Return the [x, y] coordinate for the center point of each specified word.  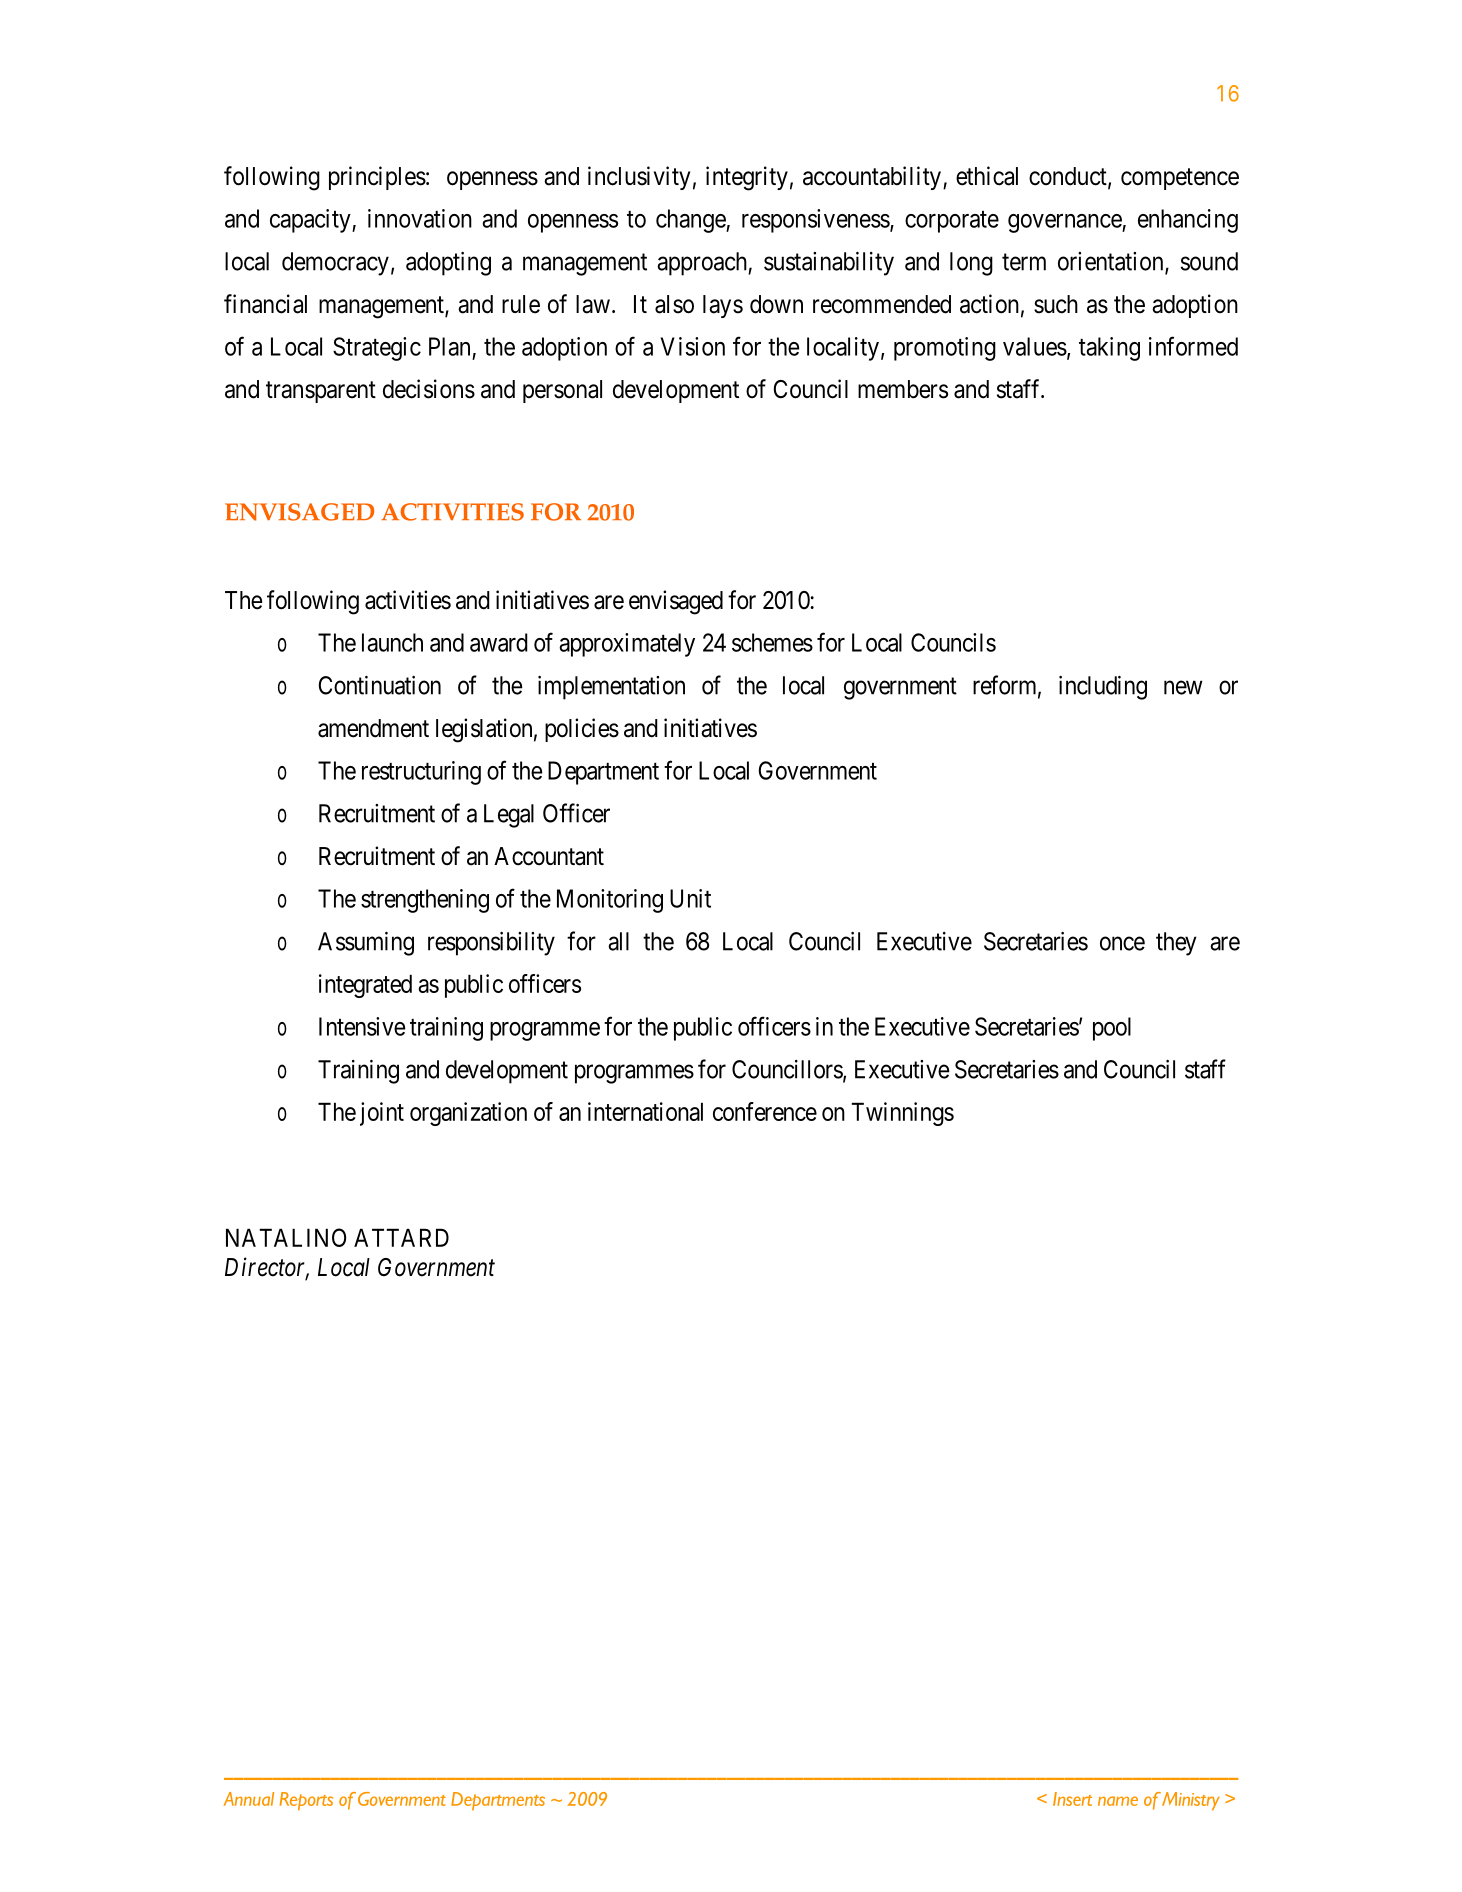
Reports [306, 1801]
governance [1065, 223]
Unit [690, 898]
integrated [365, 986]
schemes [772, 642]
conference [765, 1111]
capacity [311, 221]
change [691, 221]
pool [1112, 1029]
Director [267, 1268]
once [1122, 943]
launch [392, 642]
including [1103, 688]
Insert [1072, 1799]
